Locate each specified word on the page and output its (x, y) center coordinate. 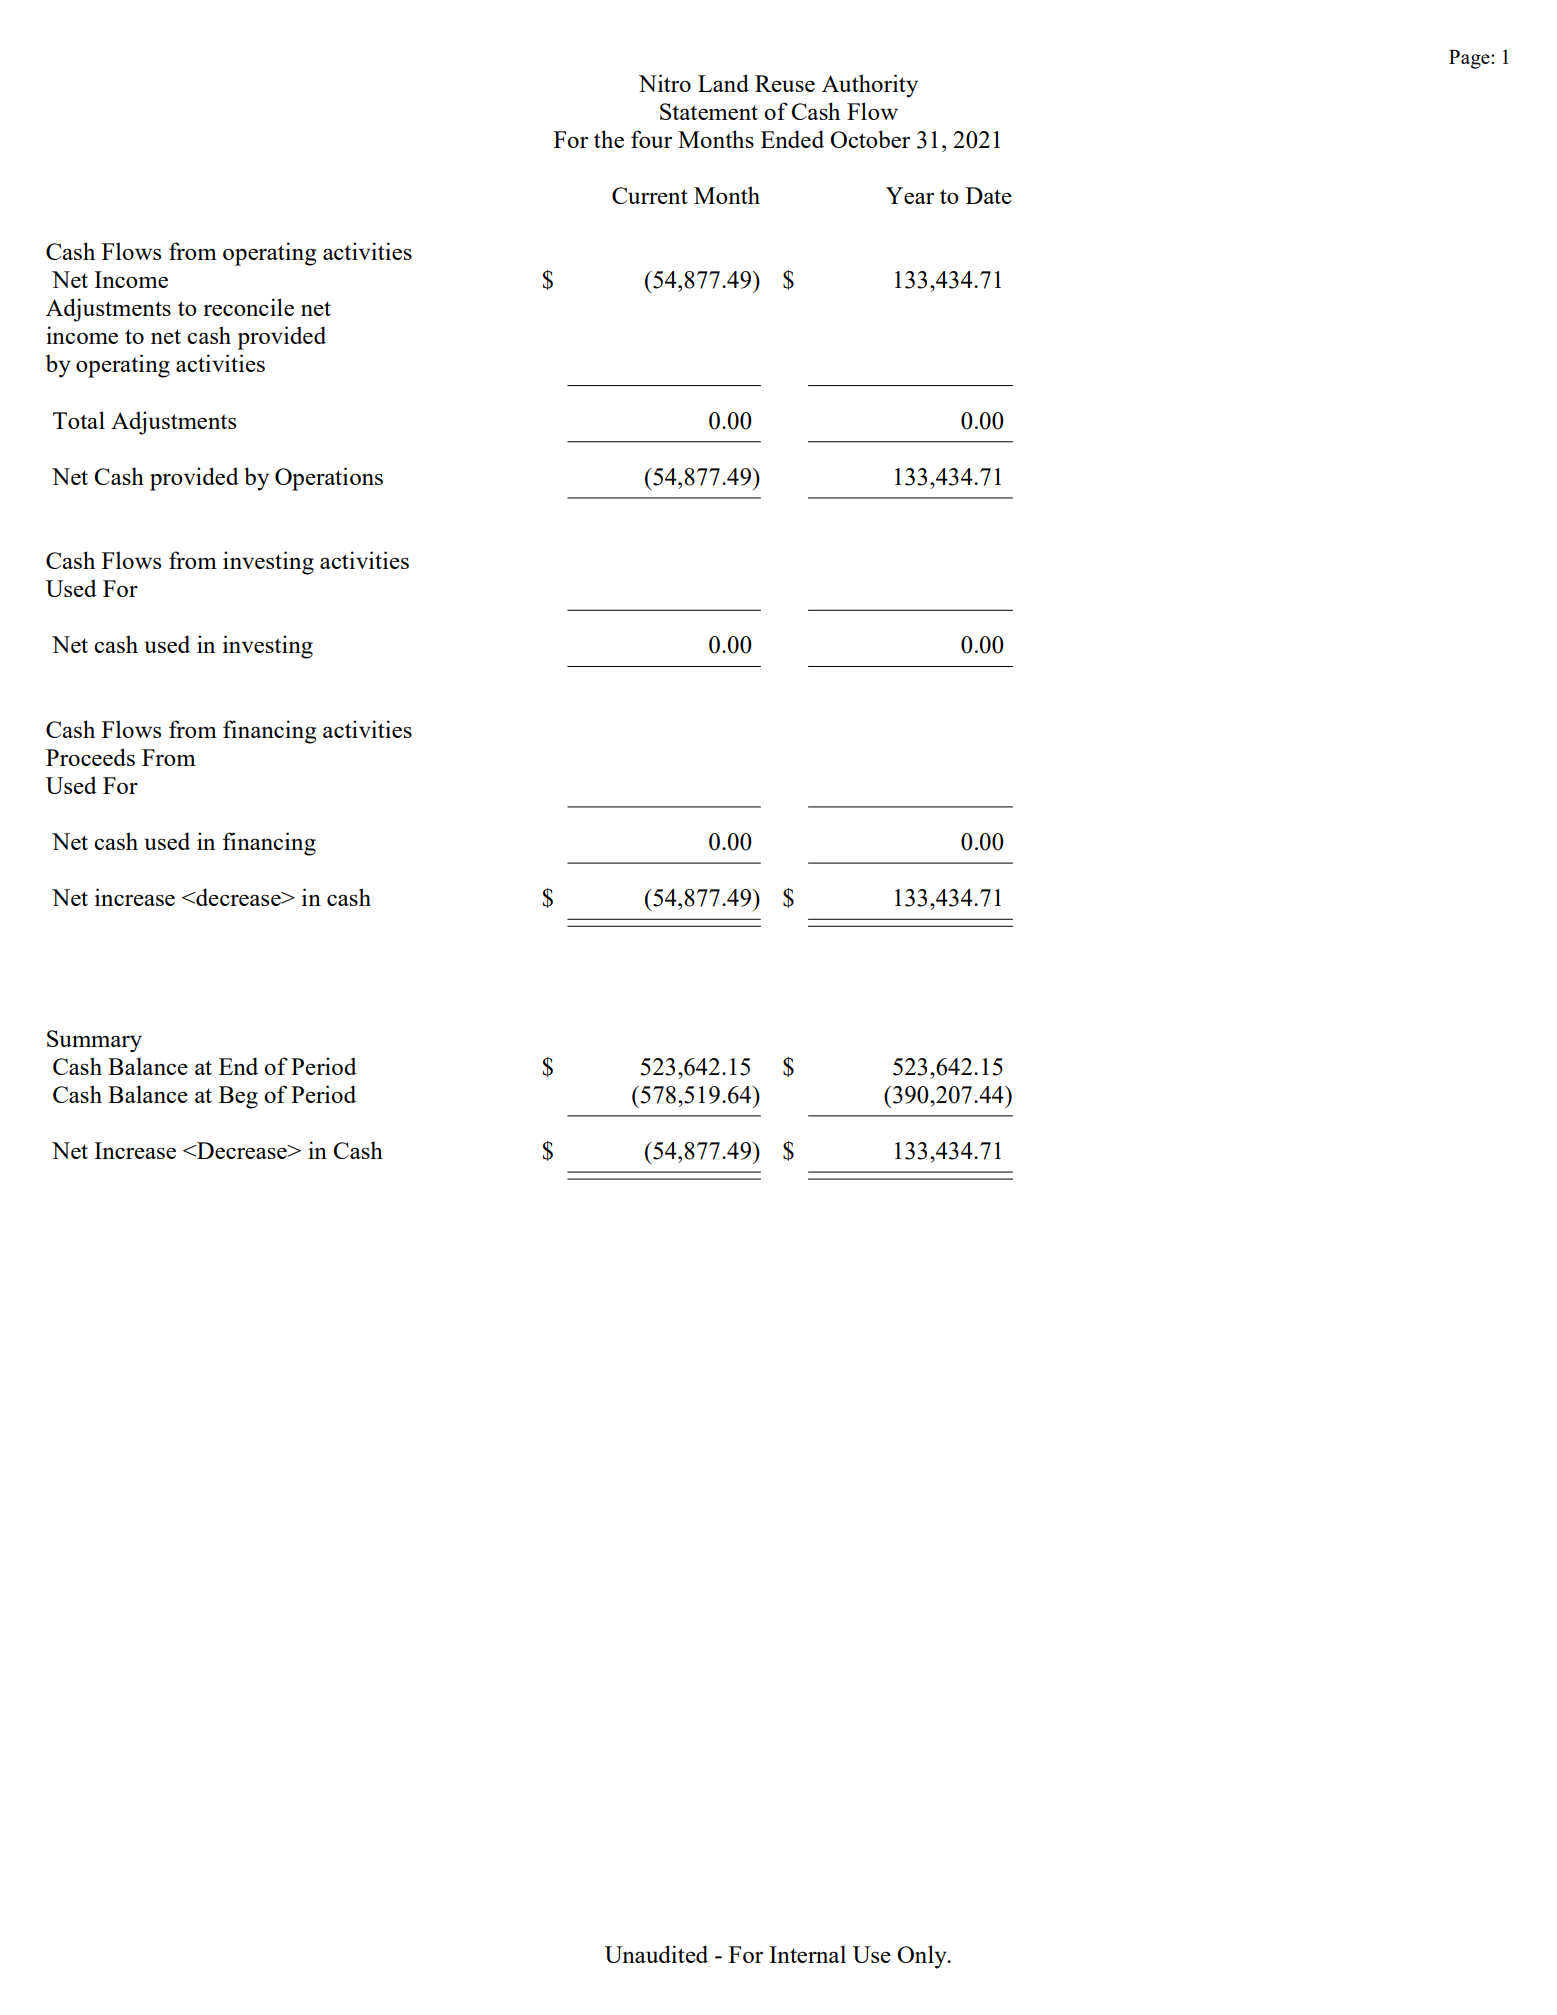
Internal (807, 1954)
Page (1470, 59)
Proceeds (90, 757)
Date (989, 195)
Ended (792, 139)
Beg (238, 1097)
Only (923, 1957)
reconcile (248, 307)
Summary (94, 1041)
